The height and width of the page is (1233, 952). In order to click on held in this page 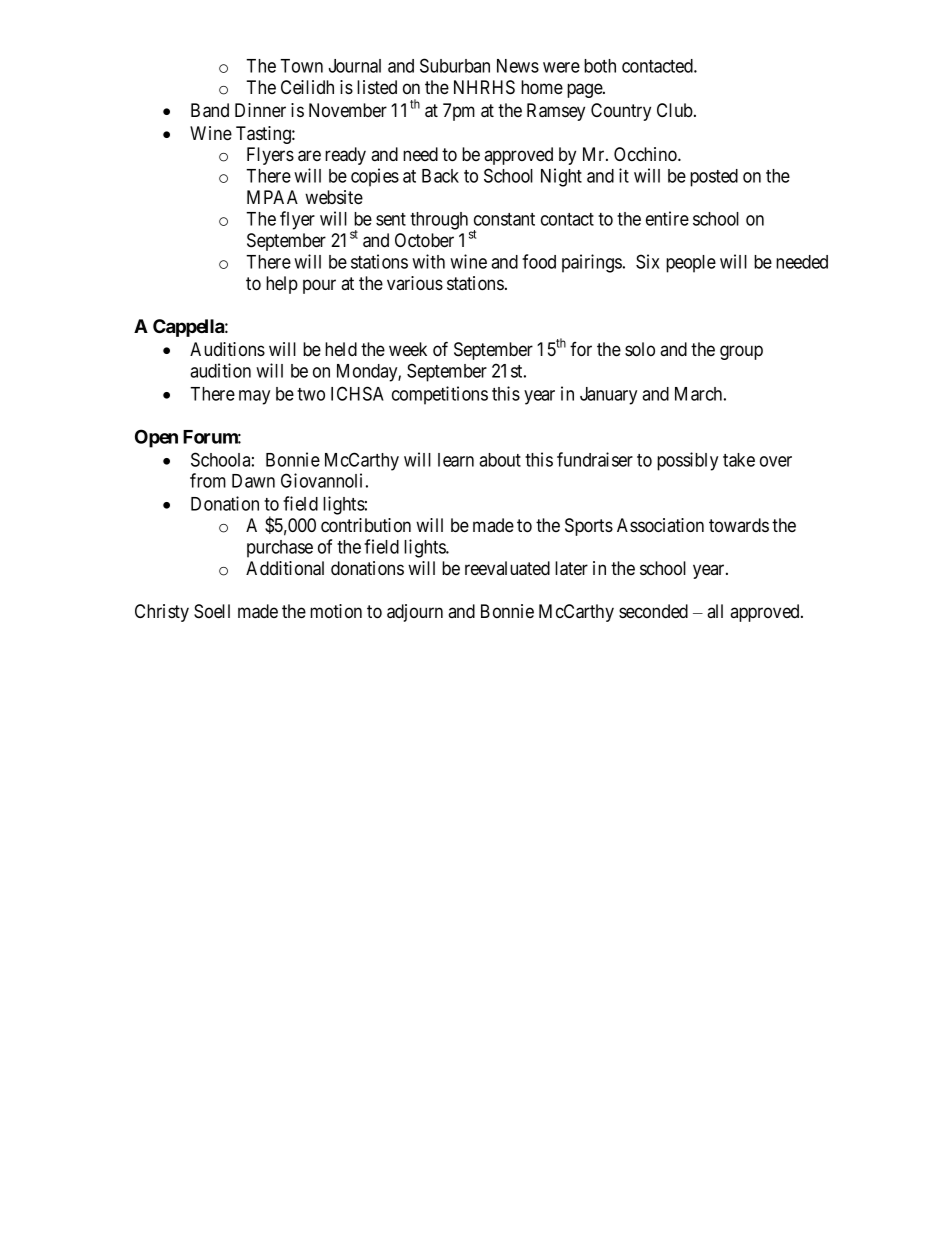, I will do `click(341, 349)`.
